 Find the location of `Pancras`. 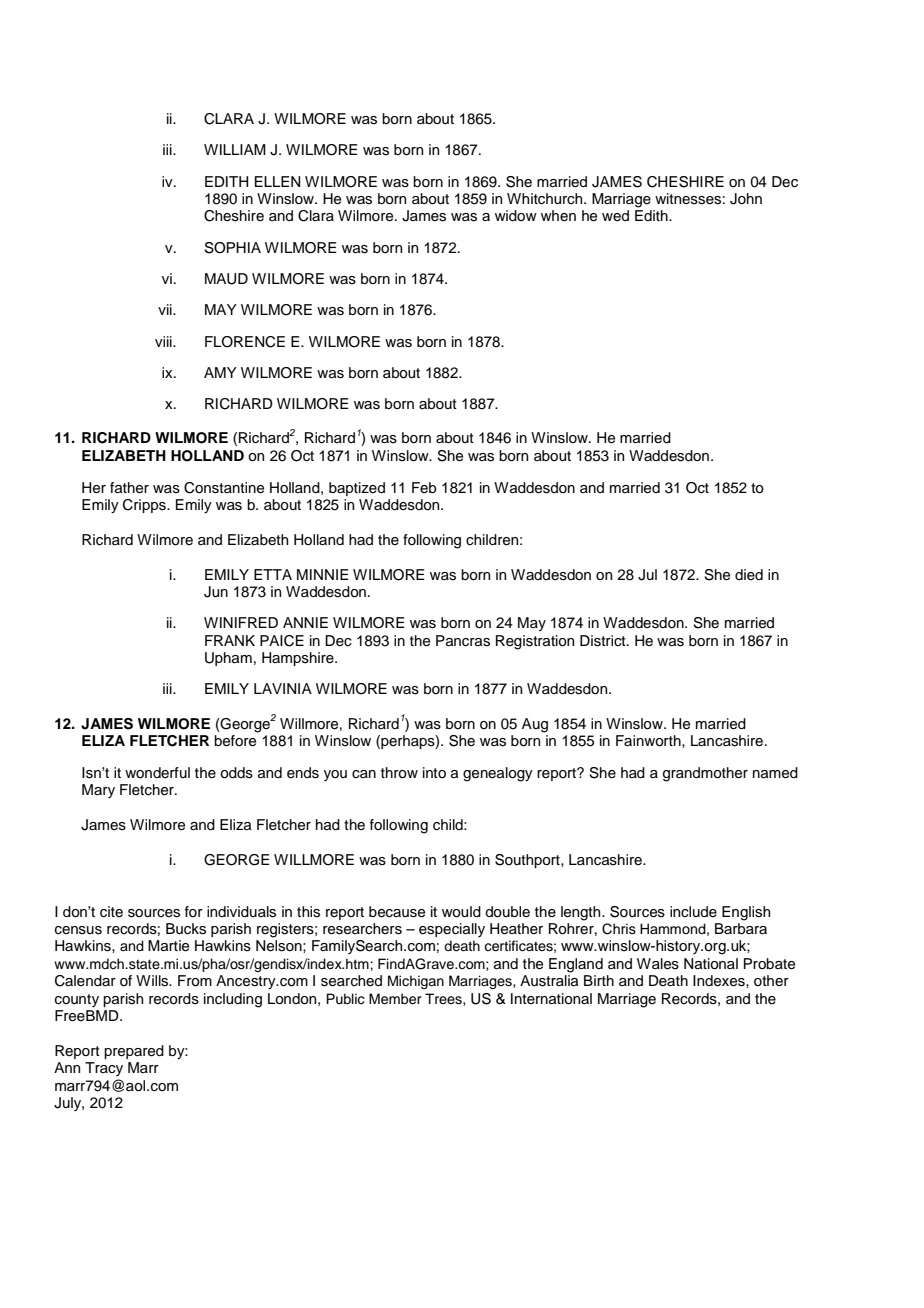

Pancras is located at coordinates (463, 641).
